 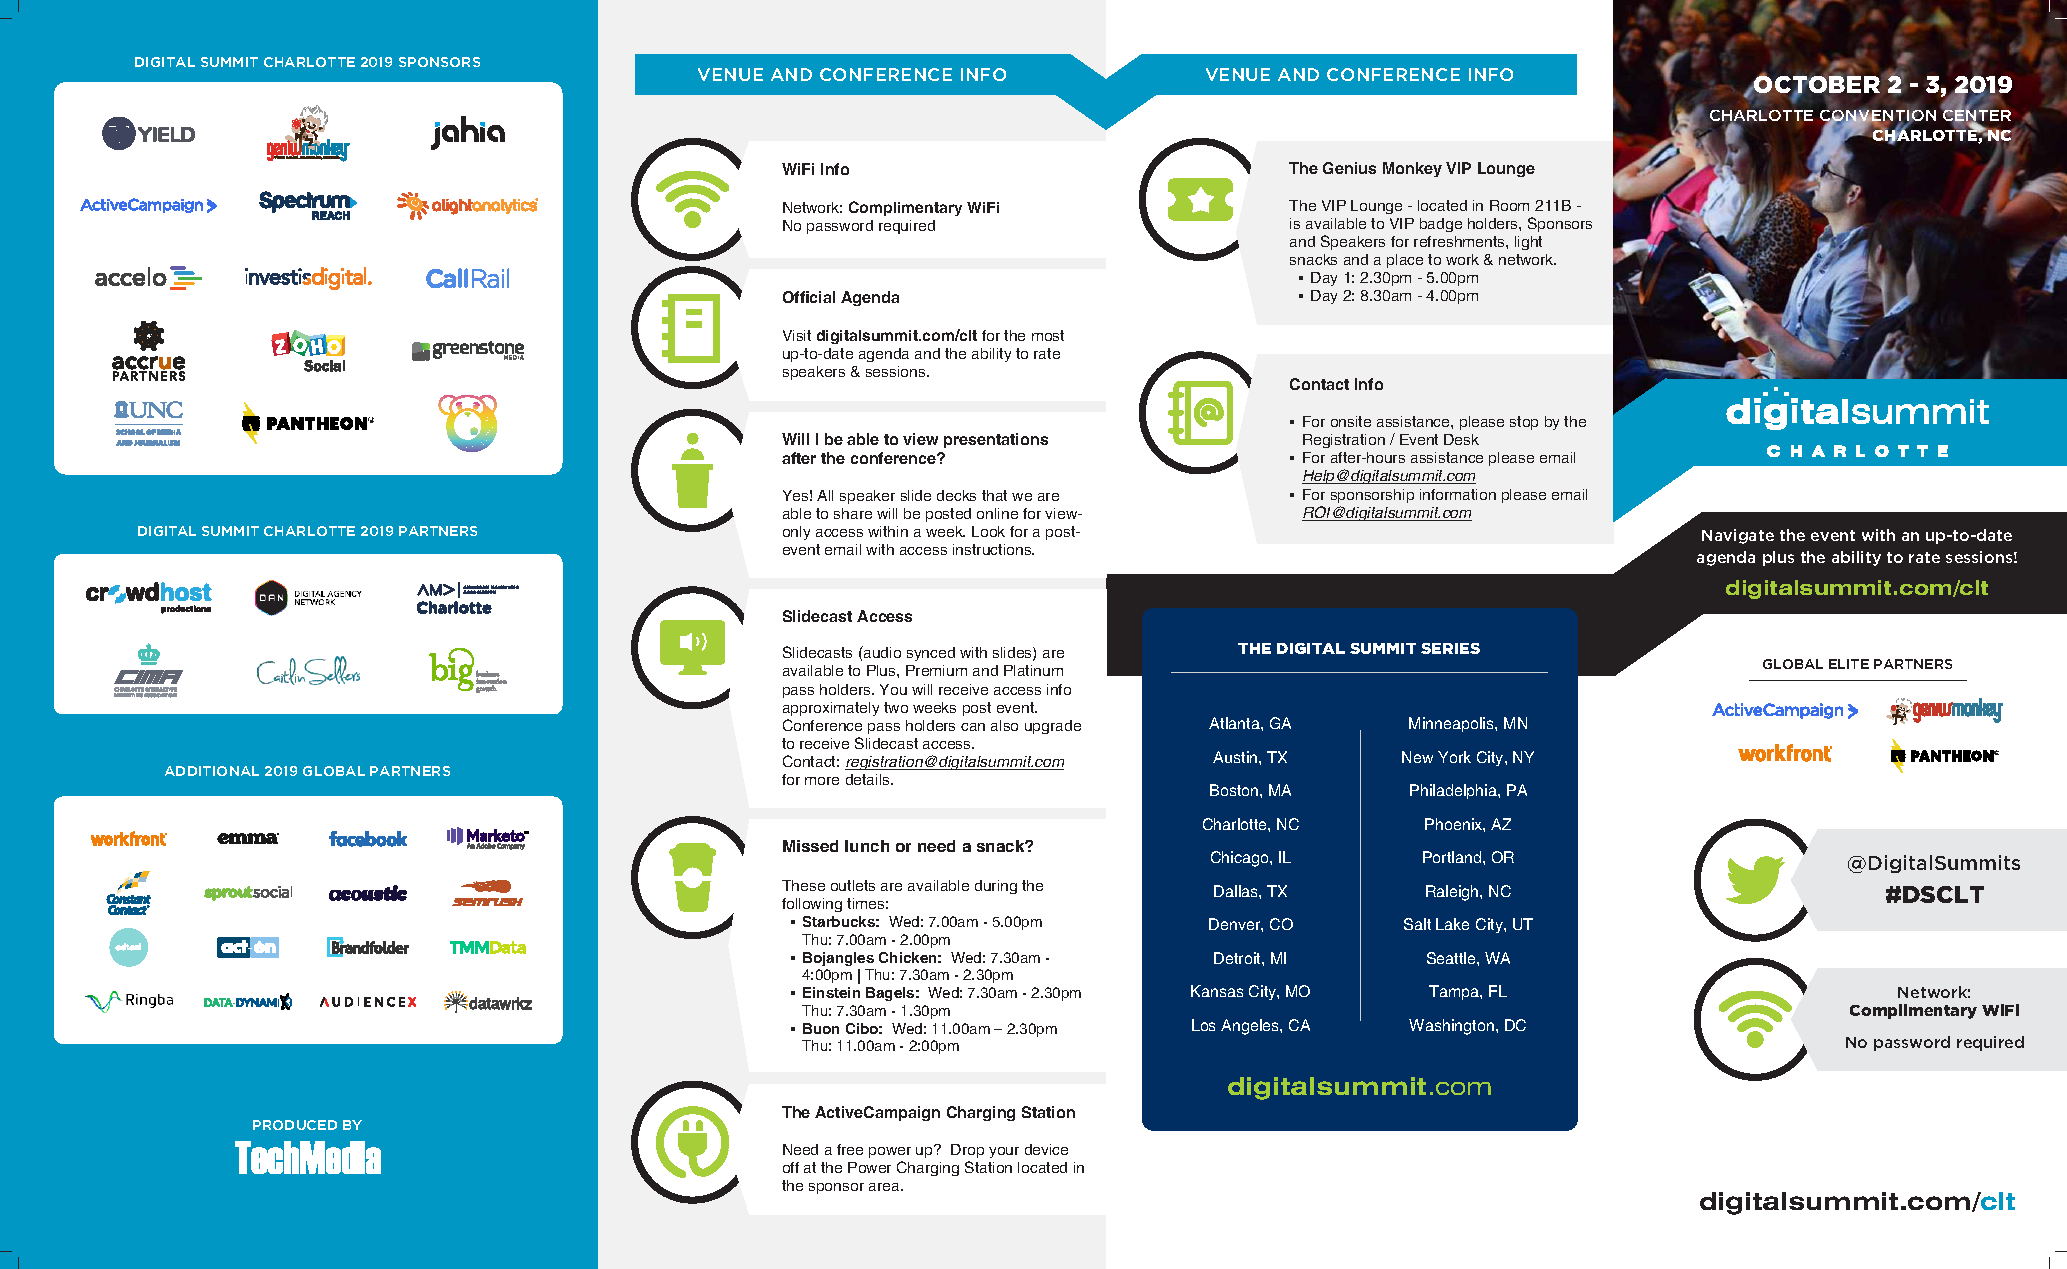 I want to click on Portland, so click(x=1453, y=857).
